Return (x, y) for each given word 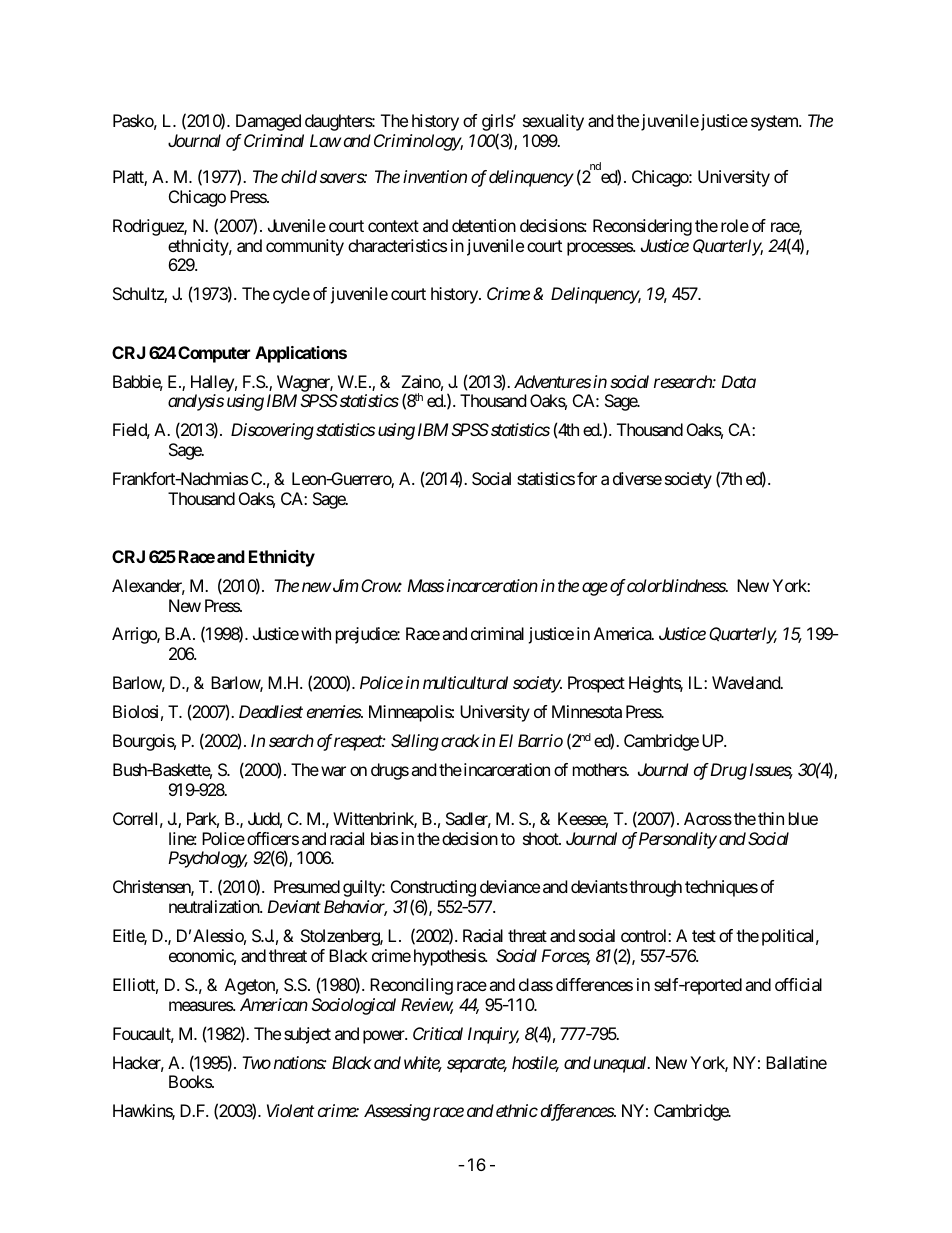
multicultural (465, 682)
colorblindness (677, 585)
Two (256, 1062)
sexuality (553, 122)
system (775, 123)
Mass (425, 585)
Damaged (268, 122)
